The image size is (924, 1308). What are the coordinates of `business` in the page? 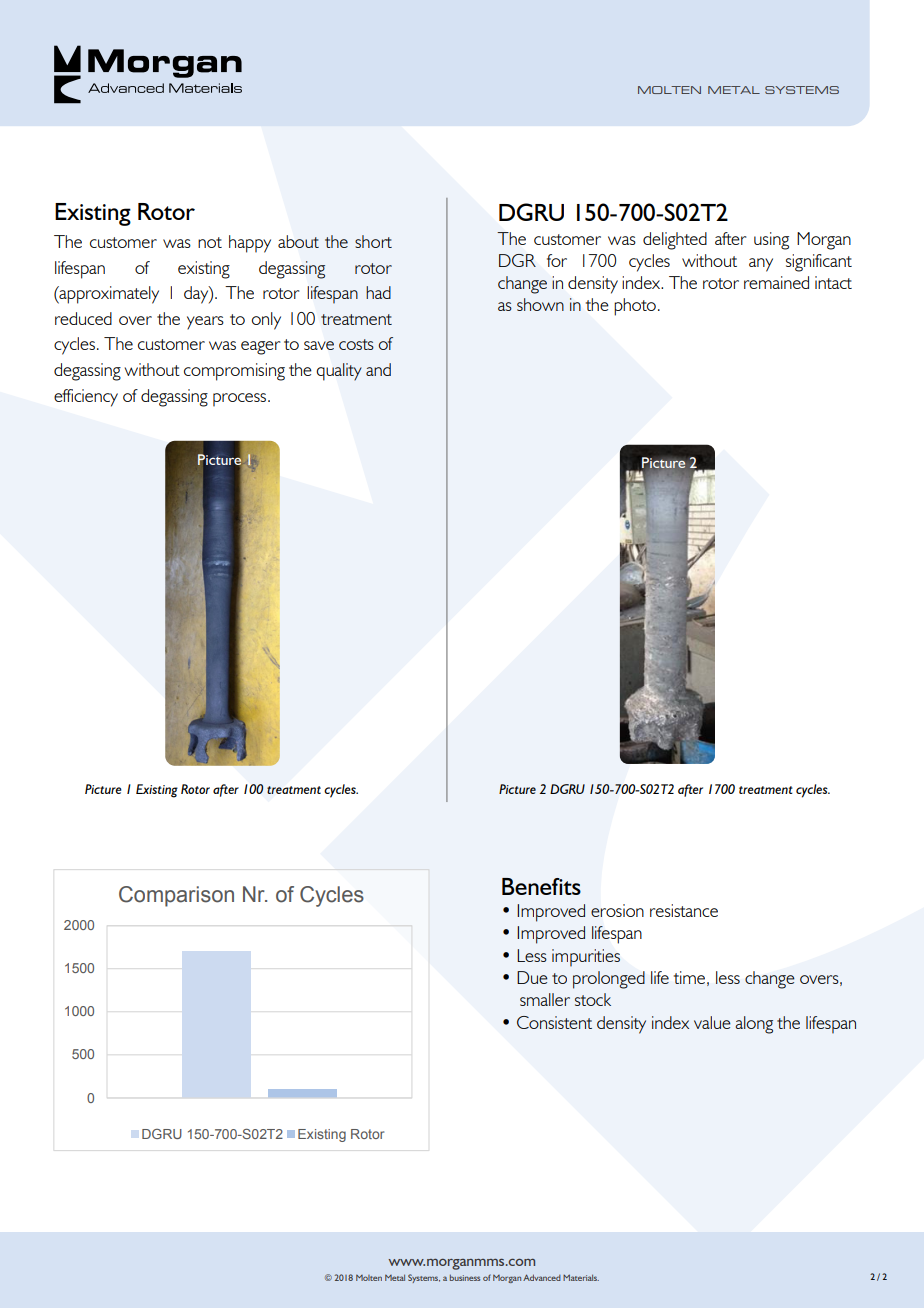 It's located at (465, 1278).
